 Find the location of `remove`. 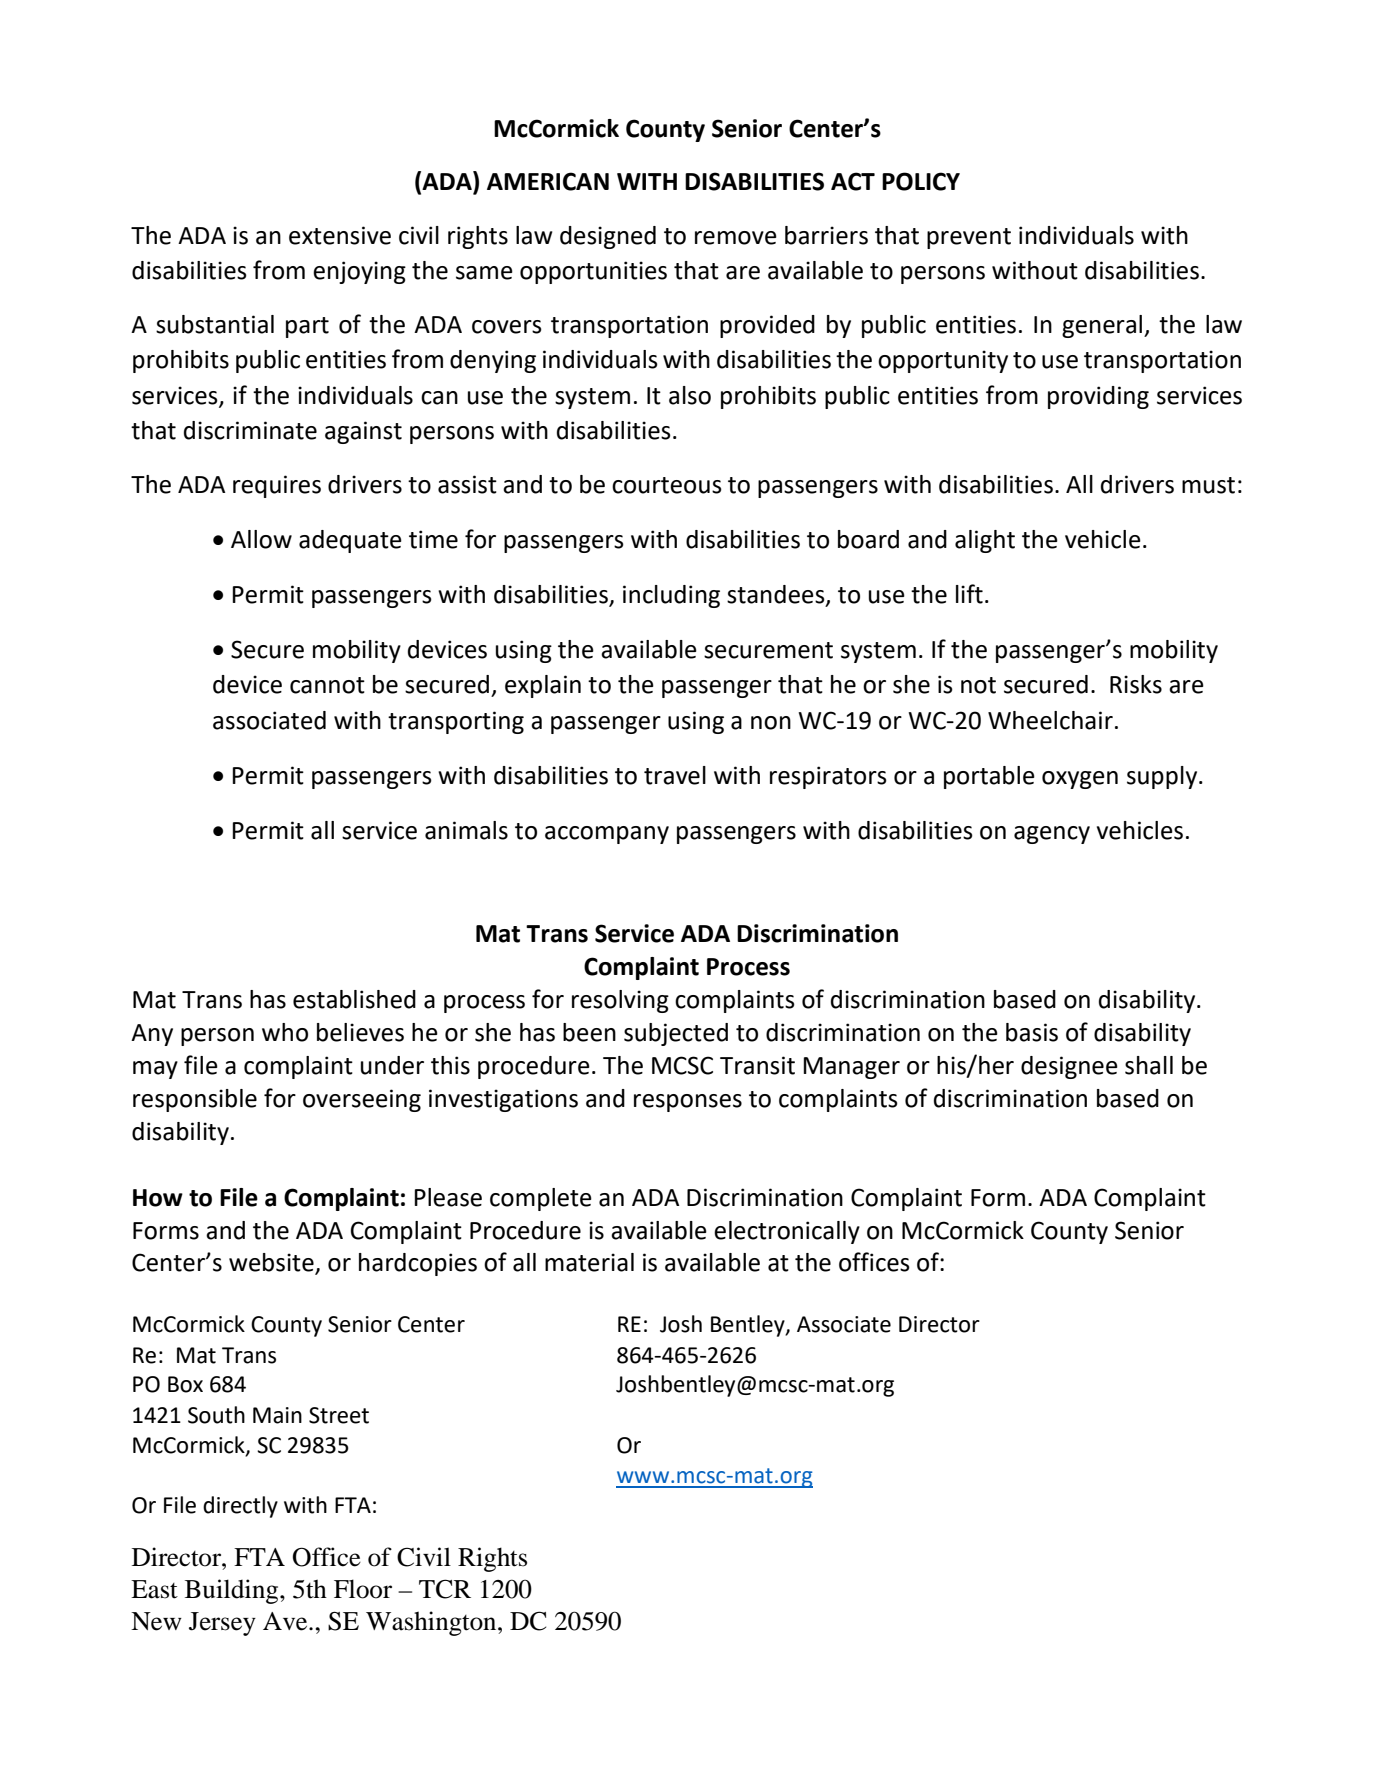

remove is located at coordinates (736, 238).
